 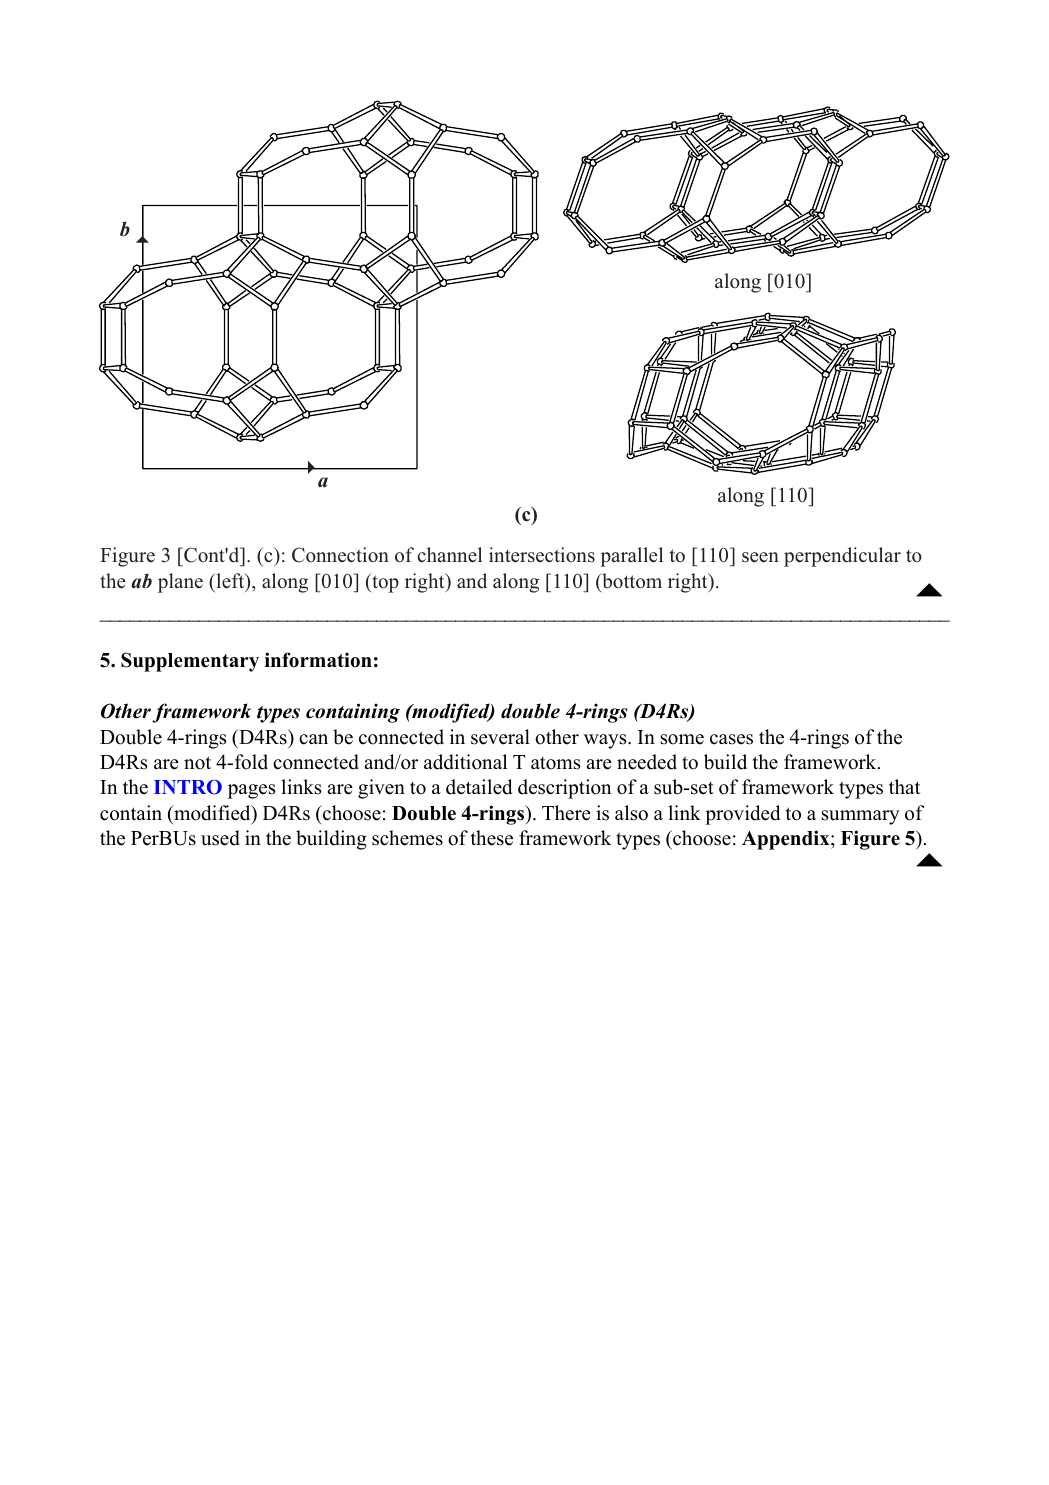 What do you see at coordinates (682, 739) in the screenshot?
I see `some` at bounding box center [682, 739].
